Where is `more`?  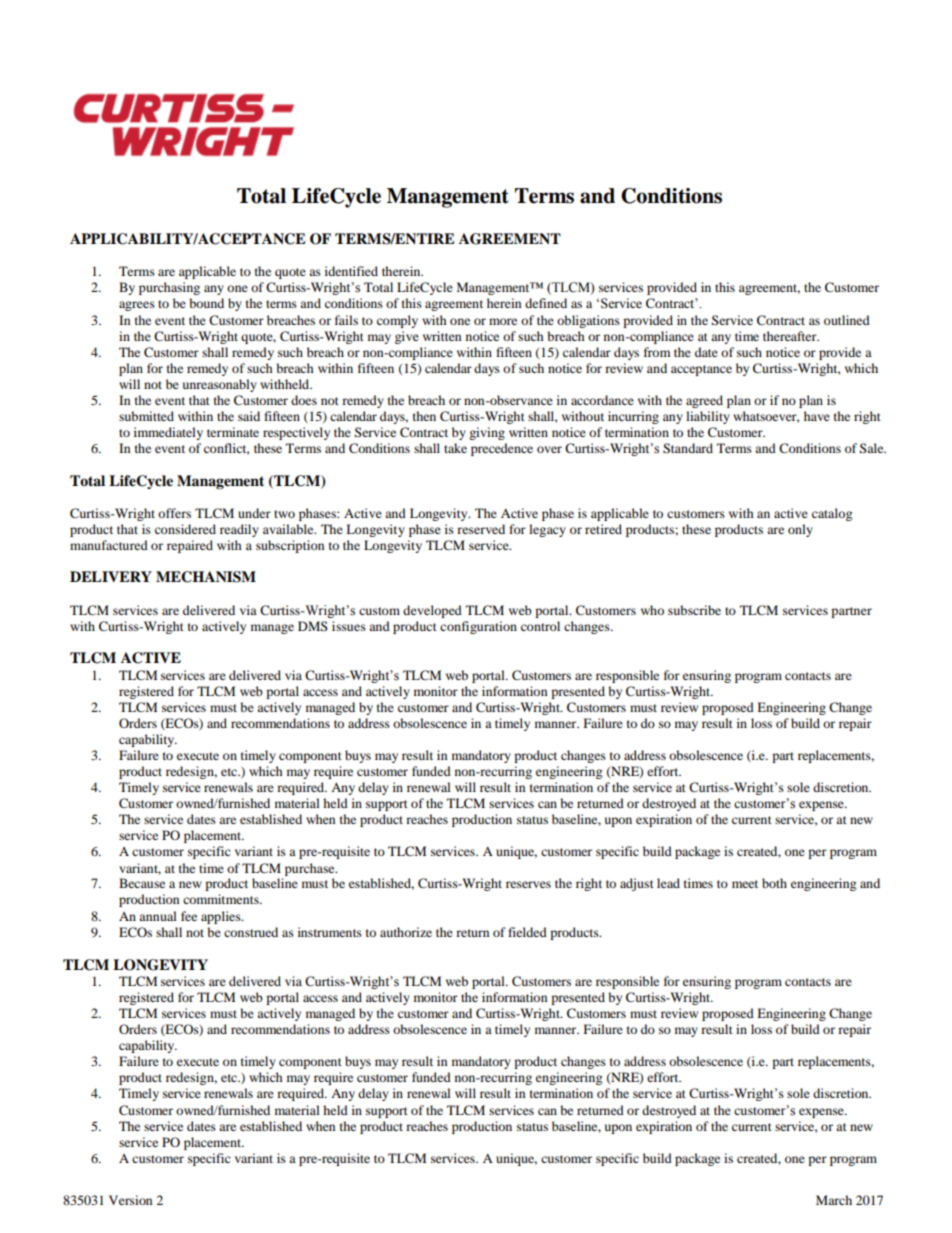 more is located at coordinates (503, 321).
